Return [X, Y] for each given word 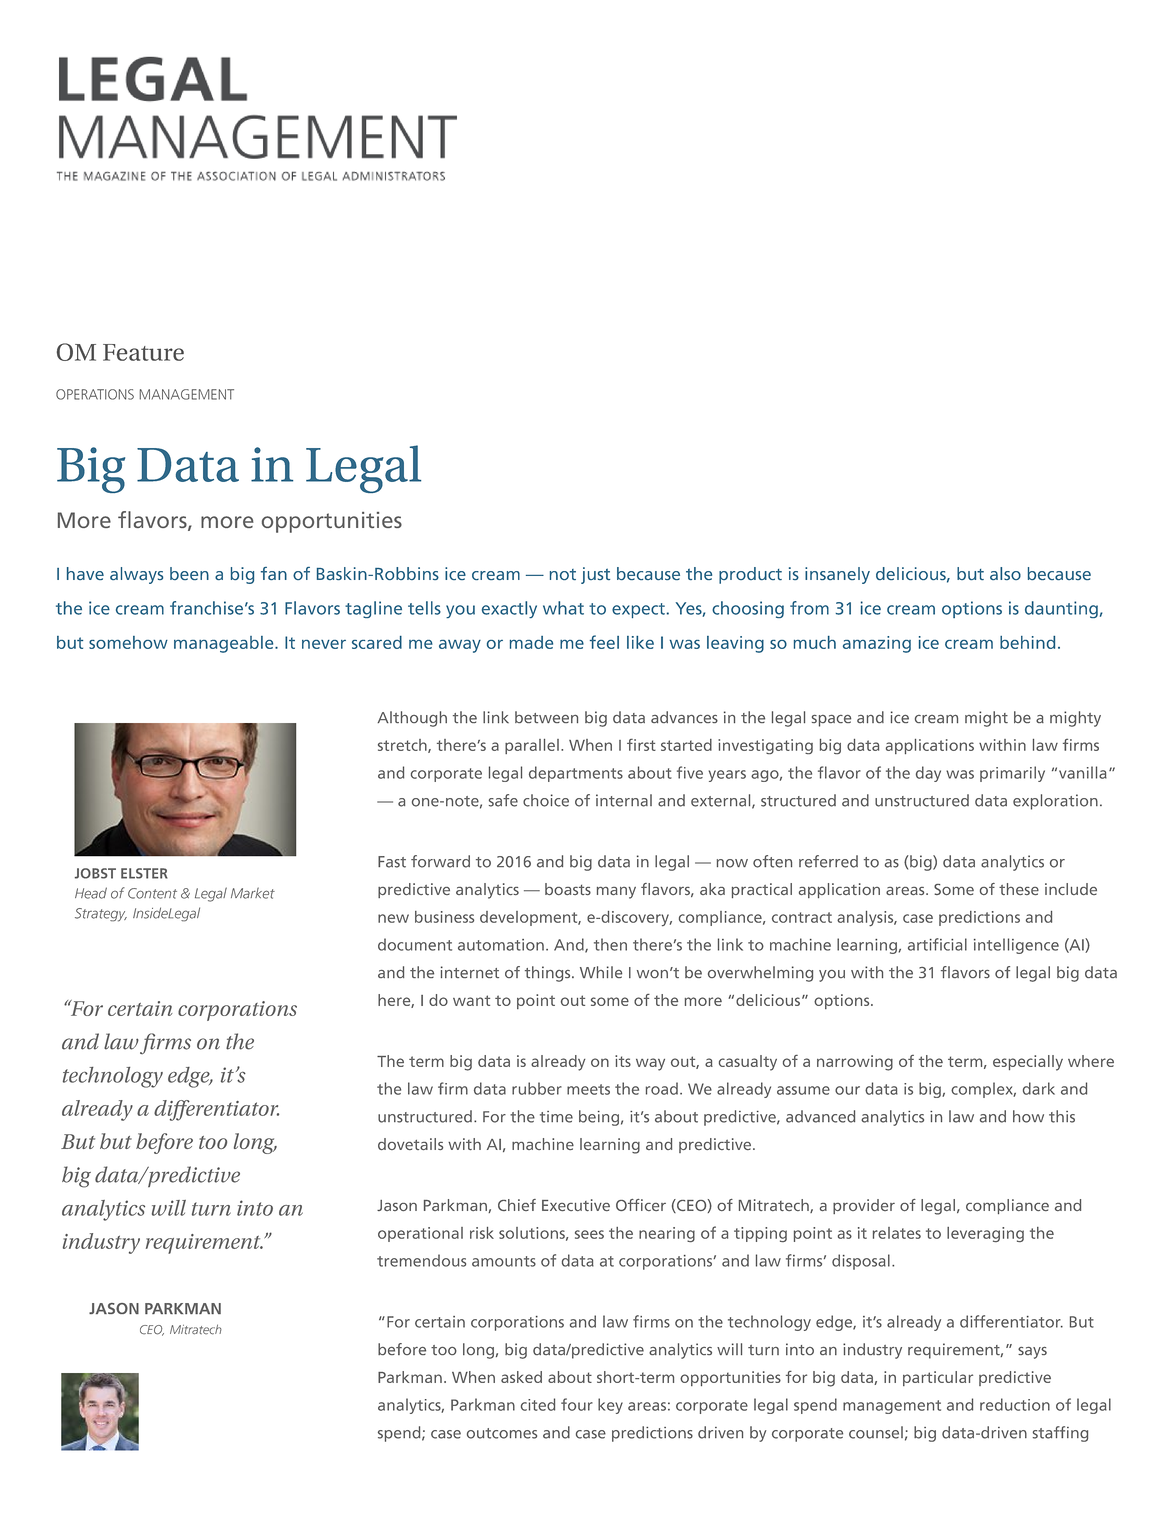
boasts [568, 889]
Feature [143, 352]
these [1019, 889]
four [577, 1404]
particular [938, 1378]
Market [253, 893]
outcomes [502, 1433]
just [595, 575]
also [1005, 573]
